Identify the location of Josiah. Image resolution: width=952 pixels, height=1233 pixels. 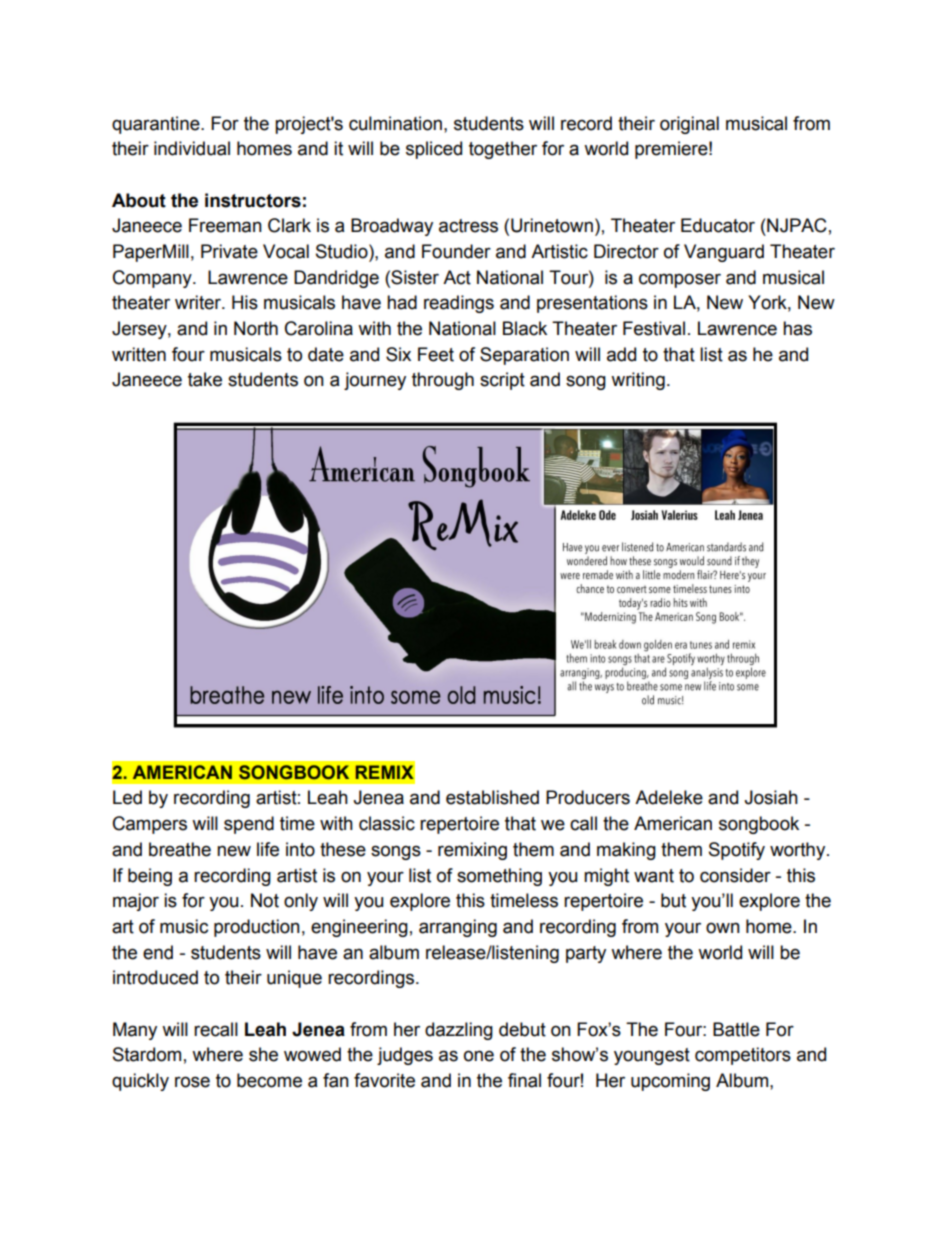
(771, 797).
